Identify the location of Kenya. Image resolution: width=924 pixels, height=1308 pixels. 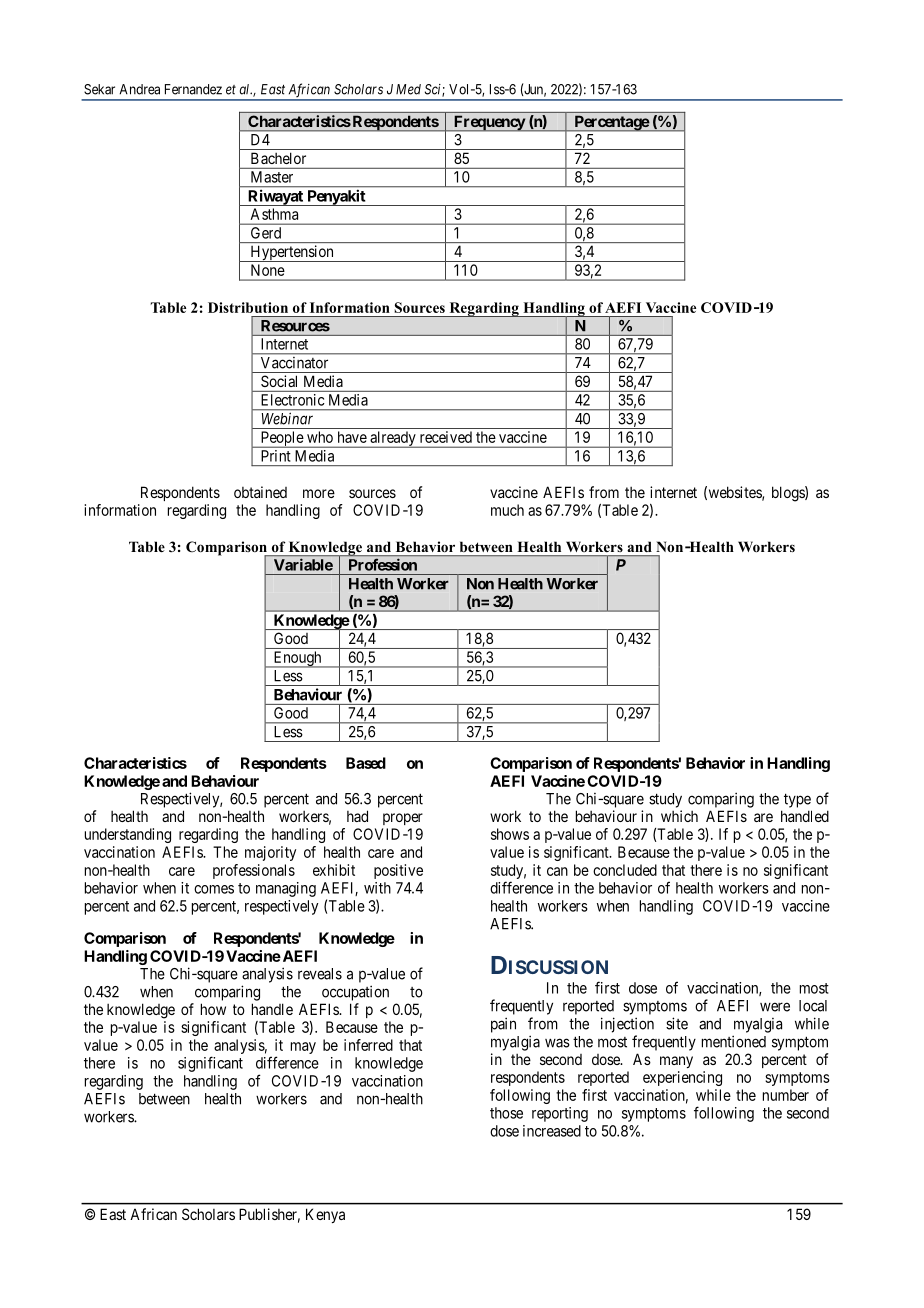
(325, 1215).
